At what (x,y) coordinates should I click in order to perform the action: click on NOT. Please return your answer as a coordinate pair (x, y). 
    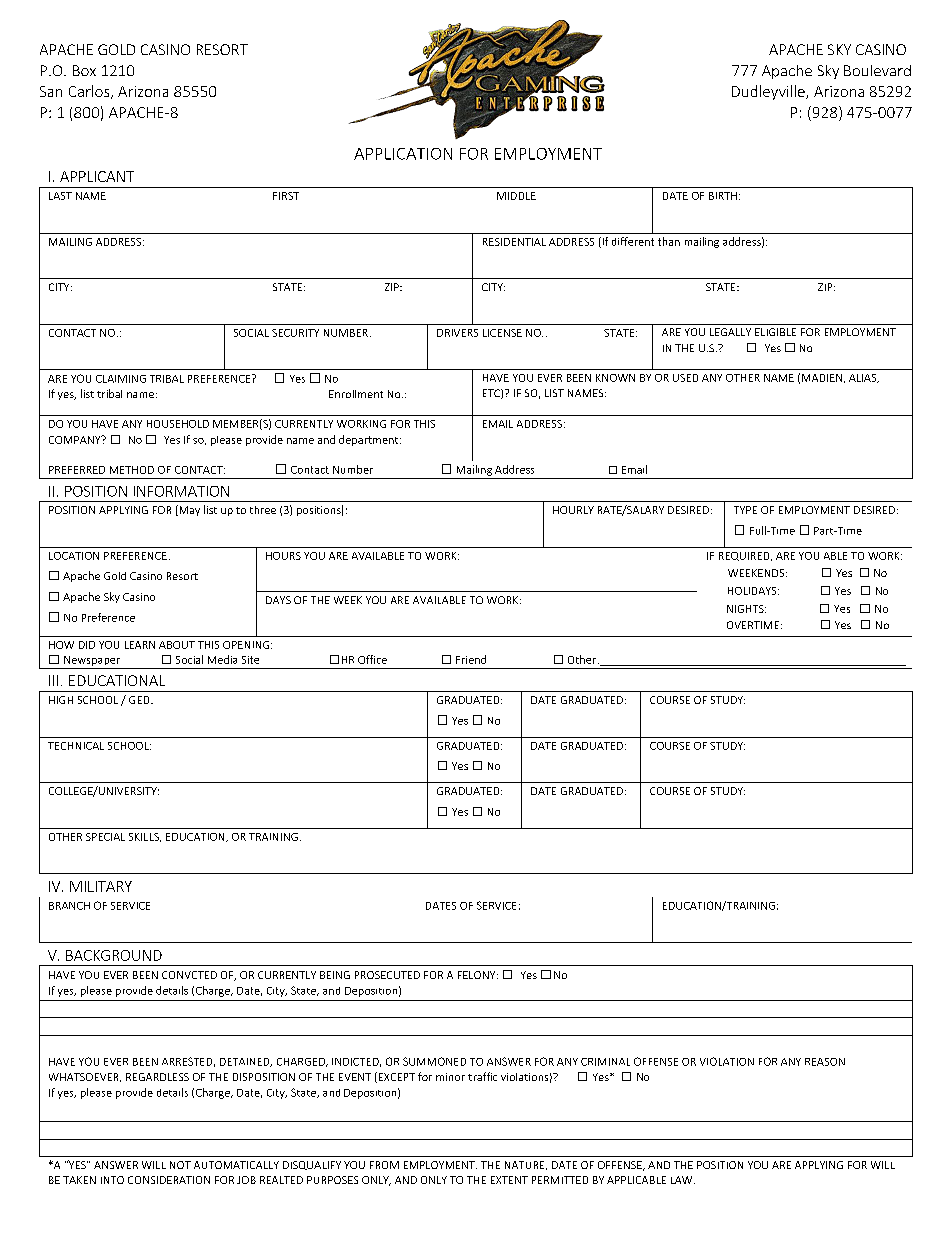
    Looking at the image, I should click on (180, 1165).
